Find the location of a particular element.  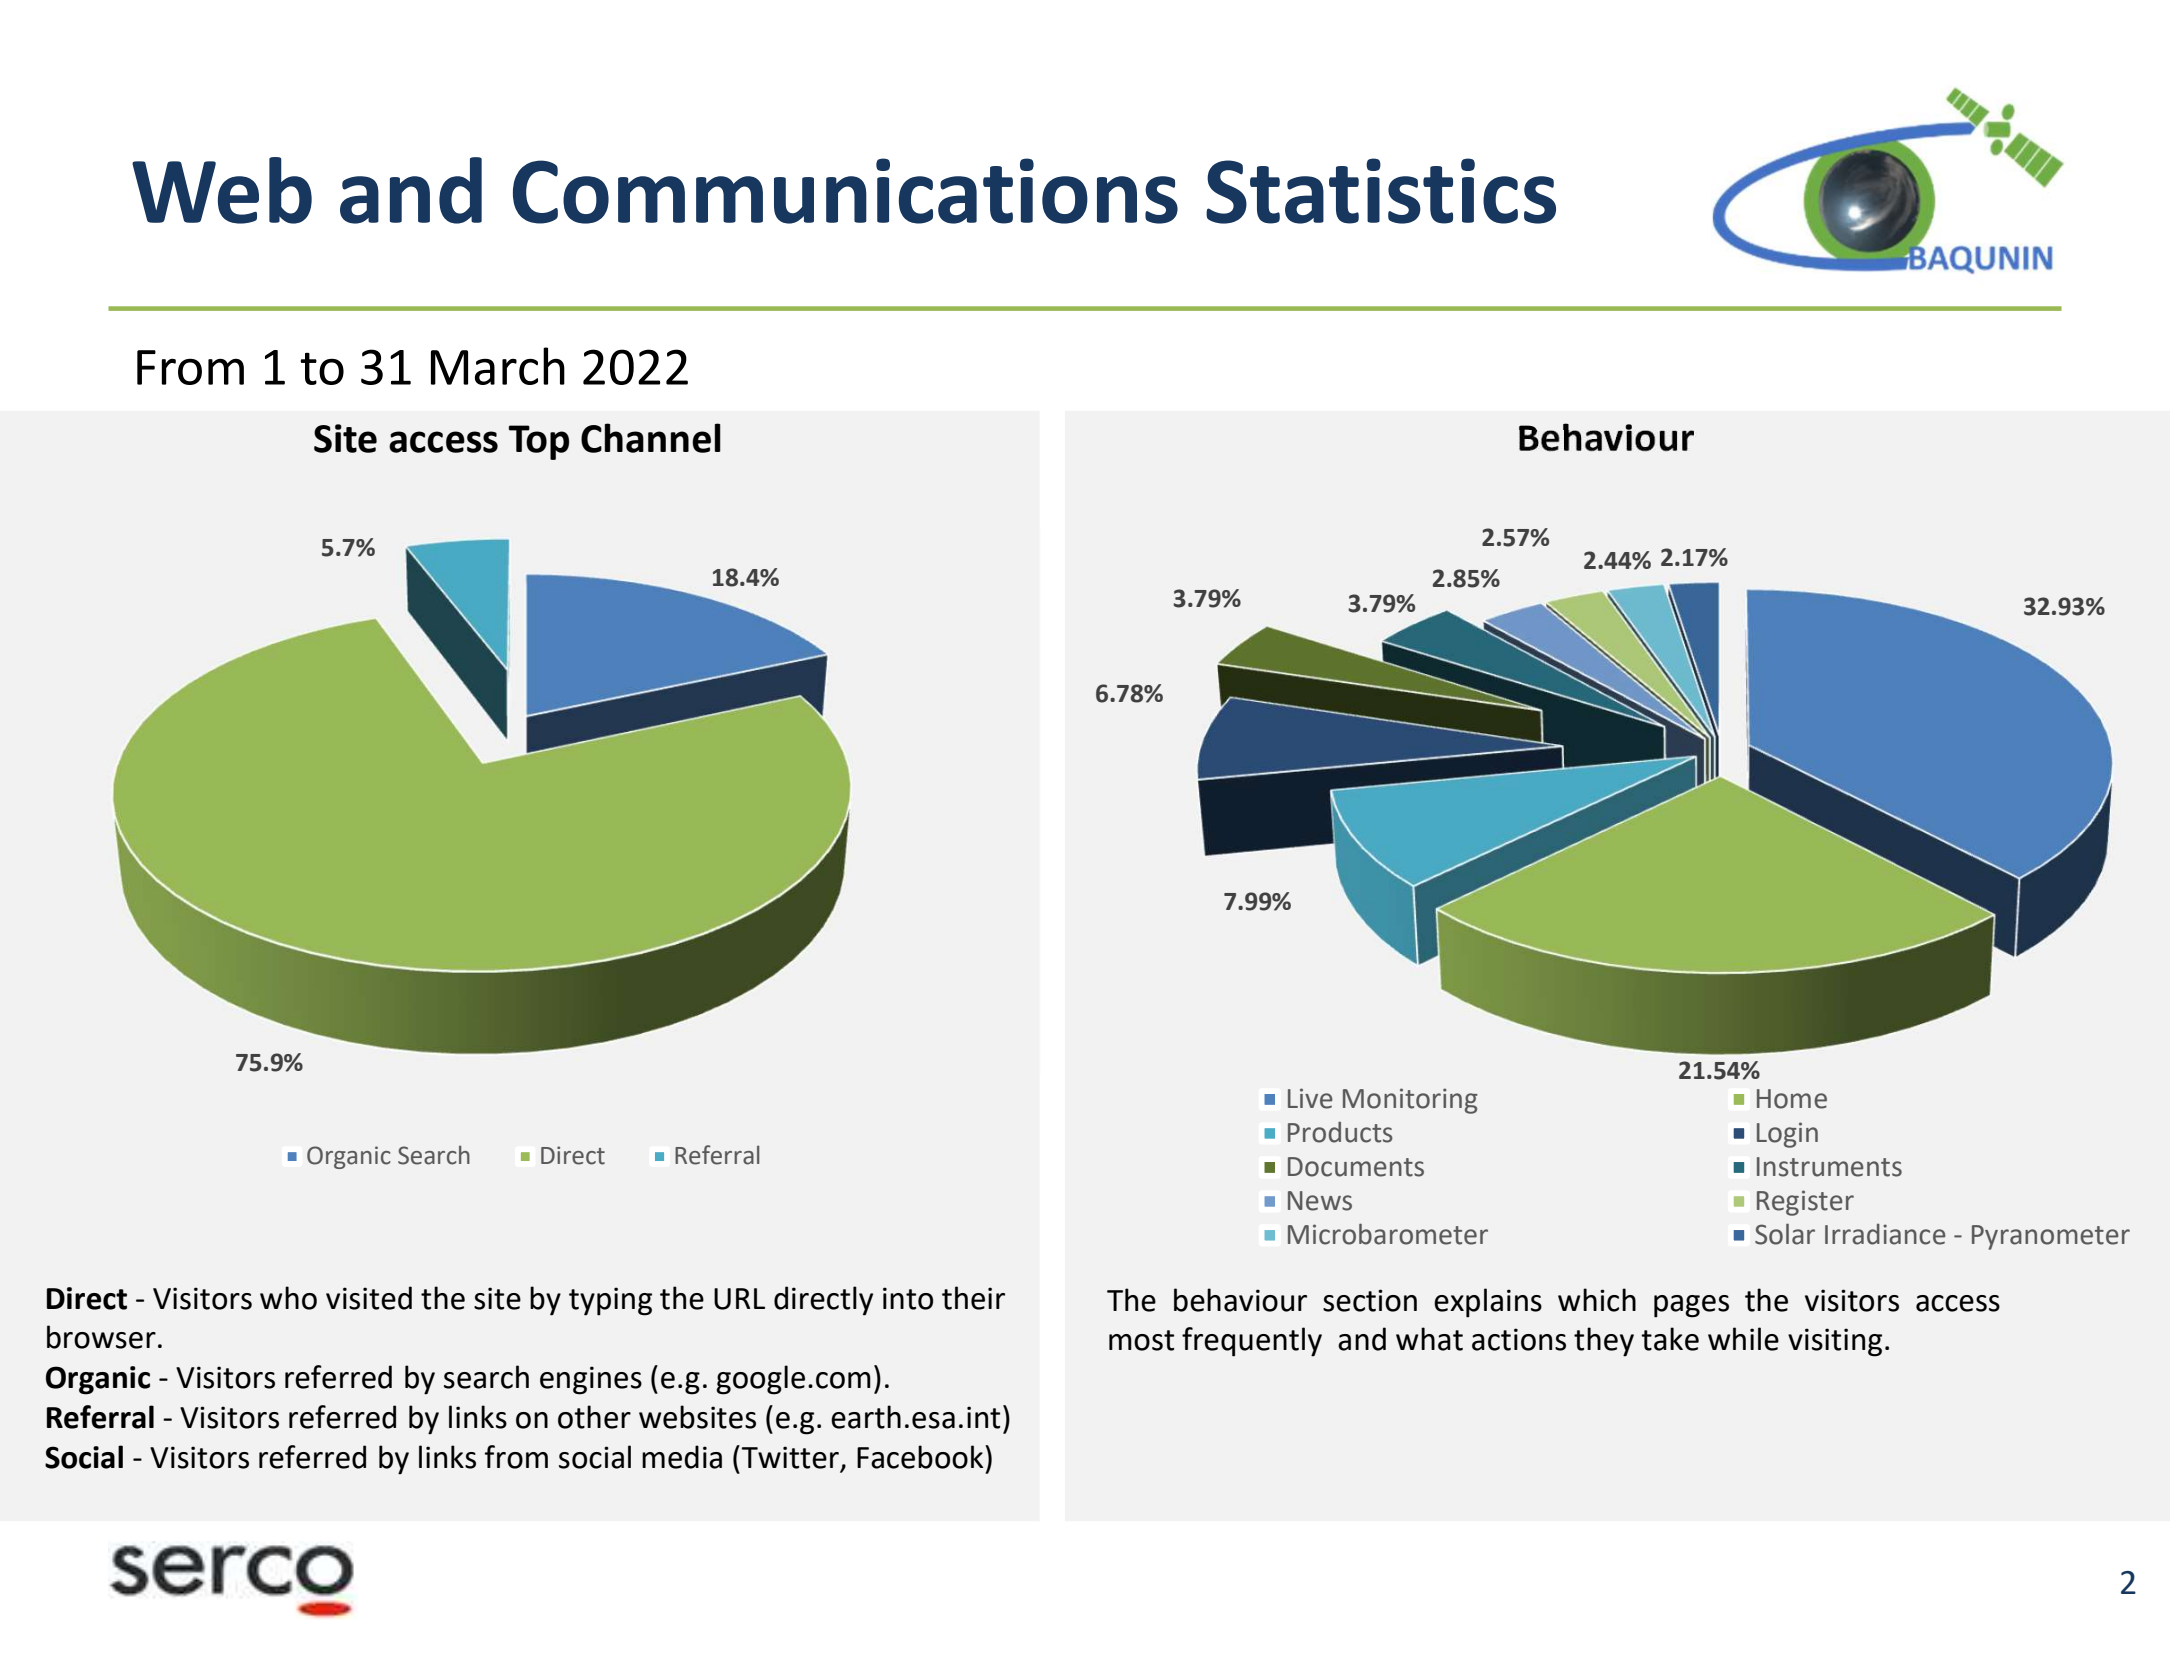

Statistics is located at coordinates (1381, 191).
